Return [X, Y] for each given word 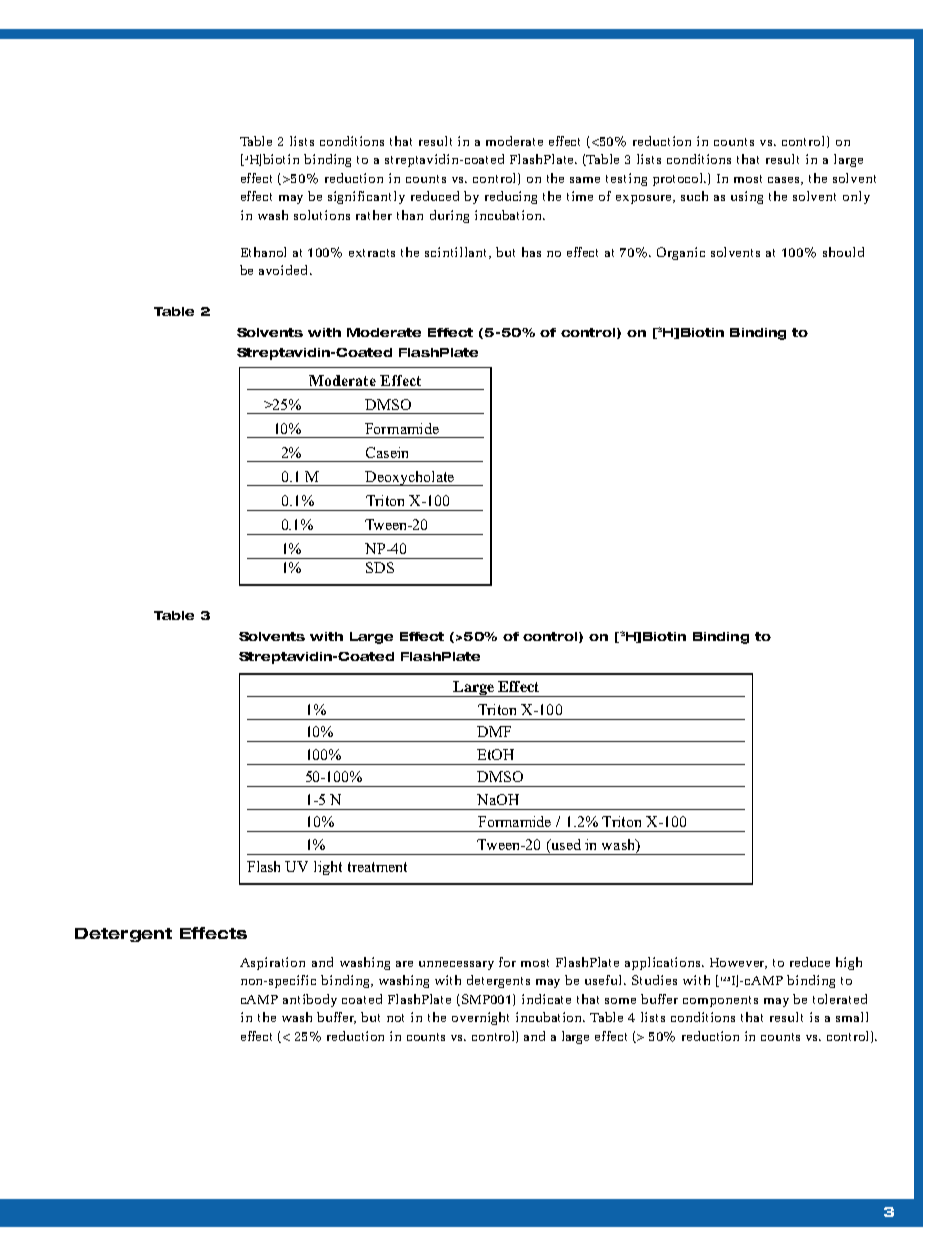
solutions [322, 215]
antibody [310, 1000]
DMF [494, 731]
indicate [546, 999]
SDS [380, 567]
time [580, 196]
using [747, 197]
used [565, 844]
